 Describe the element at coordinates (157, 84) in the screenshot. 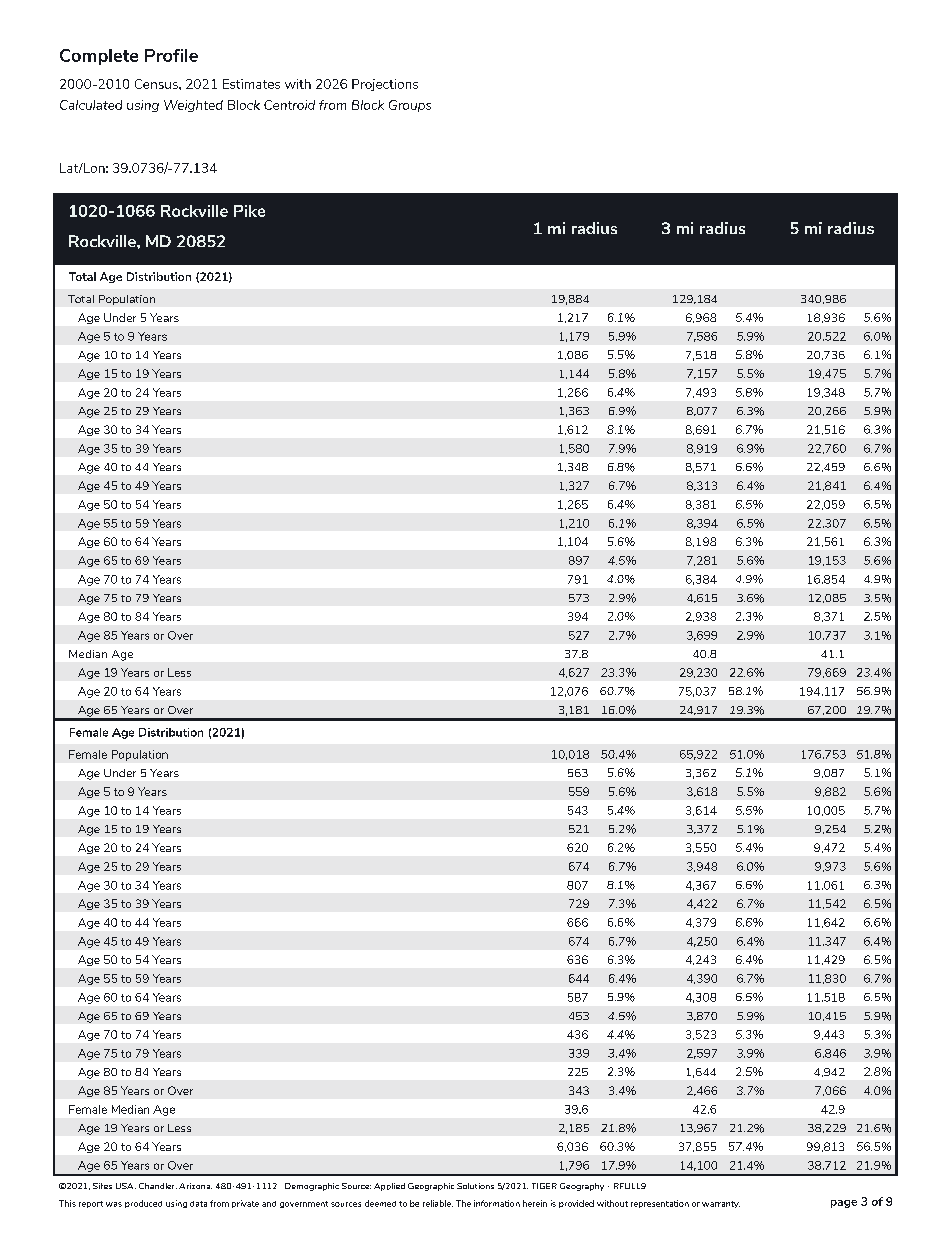

I see `Census` at that location.
